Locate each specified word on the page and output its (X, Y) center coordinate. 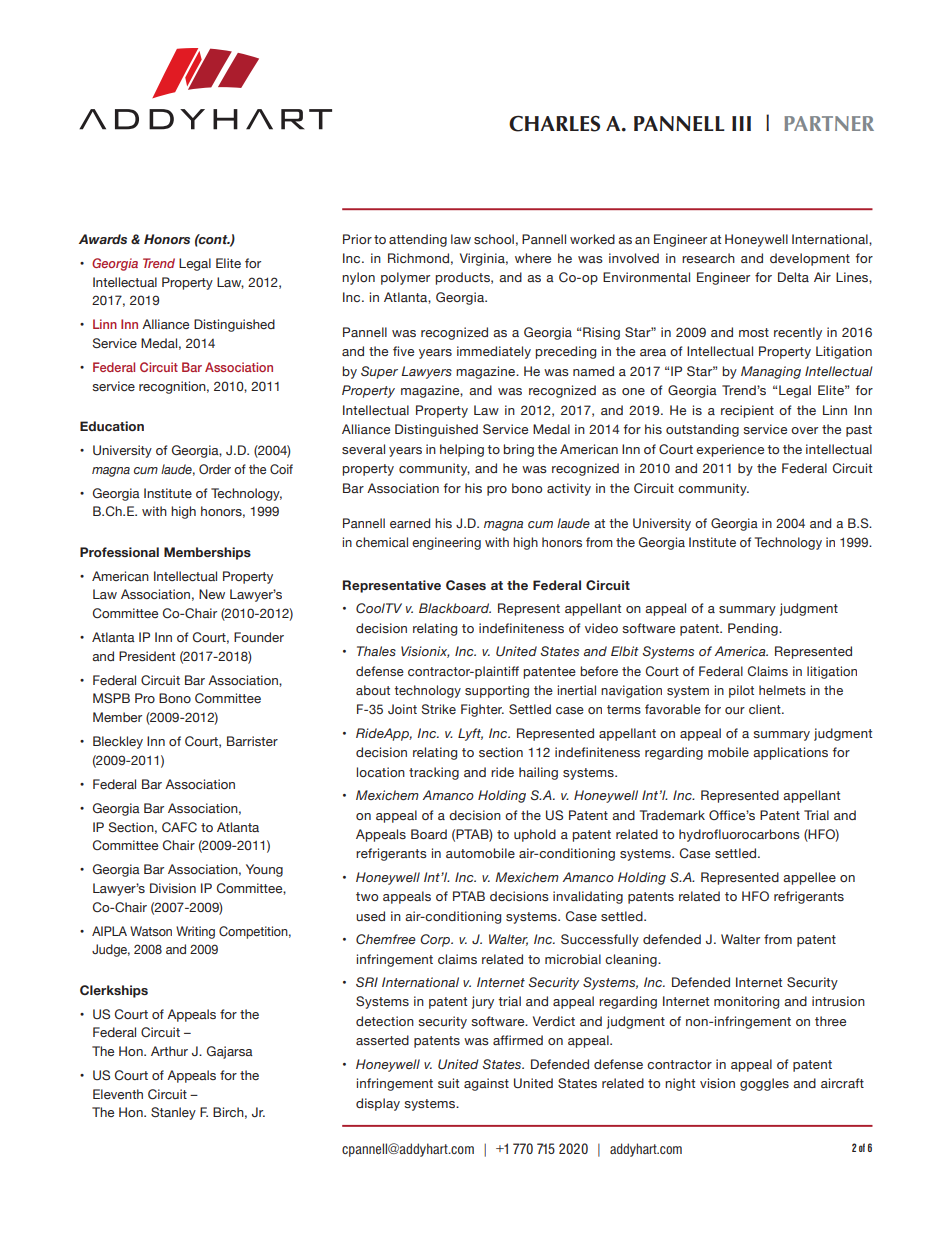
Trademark (672, 815)
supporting (497, 691)
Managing (771, 372)
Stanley (173, 1113)
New (212, 594)
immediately (494, 352)
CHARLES (554, 123)
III (741, 123)
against (486, 1084)
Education (112, 426)
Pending (754, 629)
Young (264, 870)
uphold (535, 835)
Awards (103, 239)
